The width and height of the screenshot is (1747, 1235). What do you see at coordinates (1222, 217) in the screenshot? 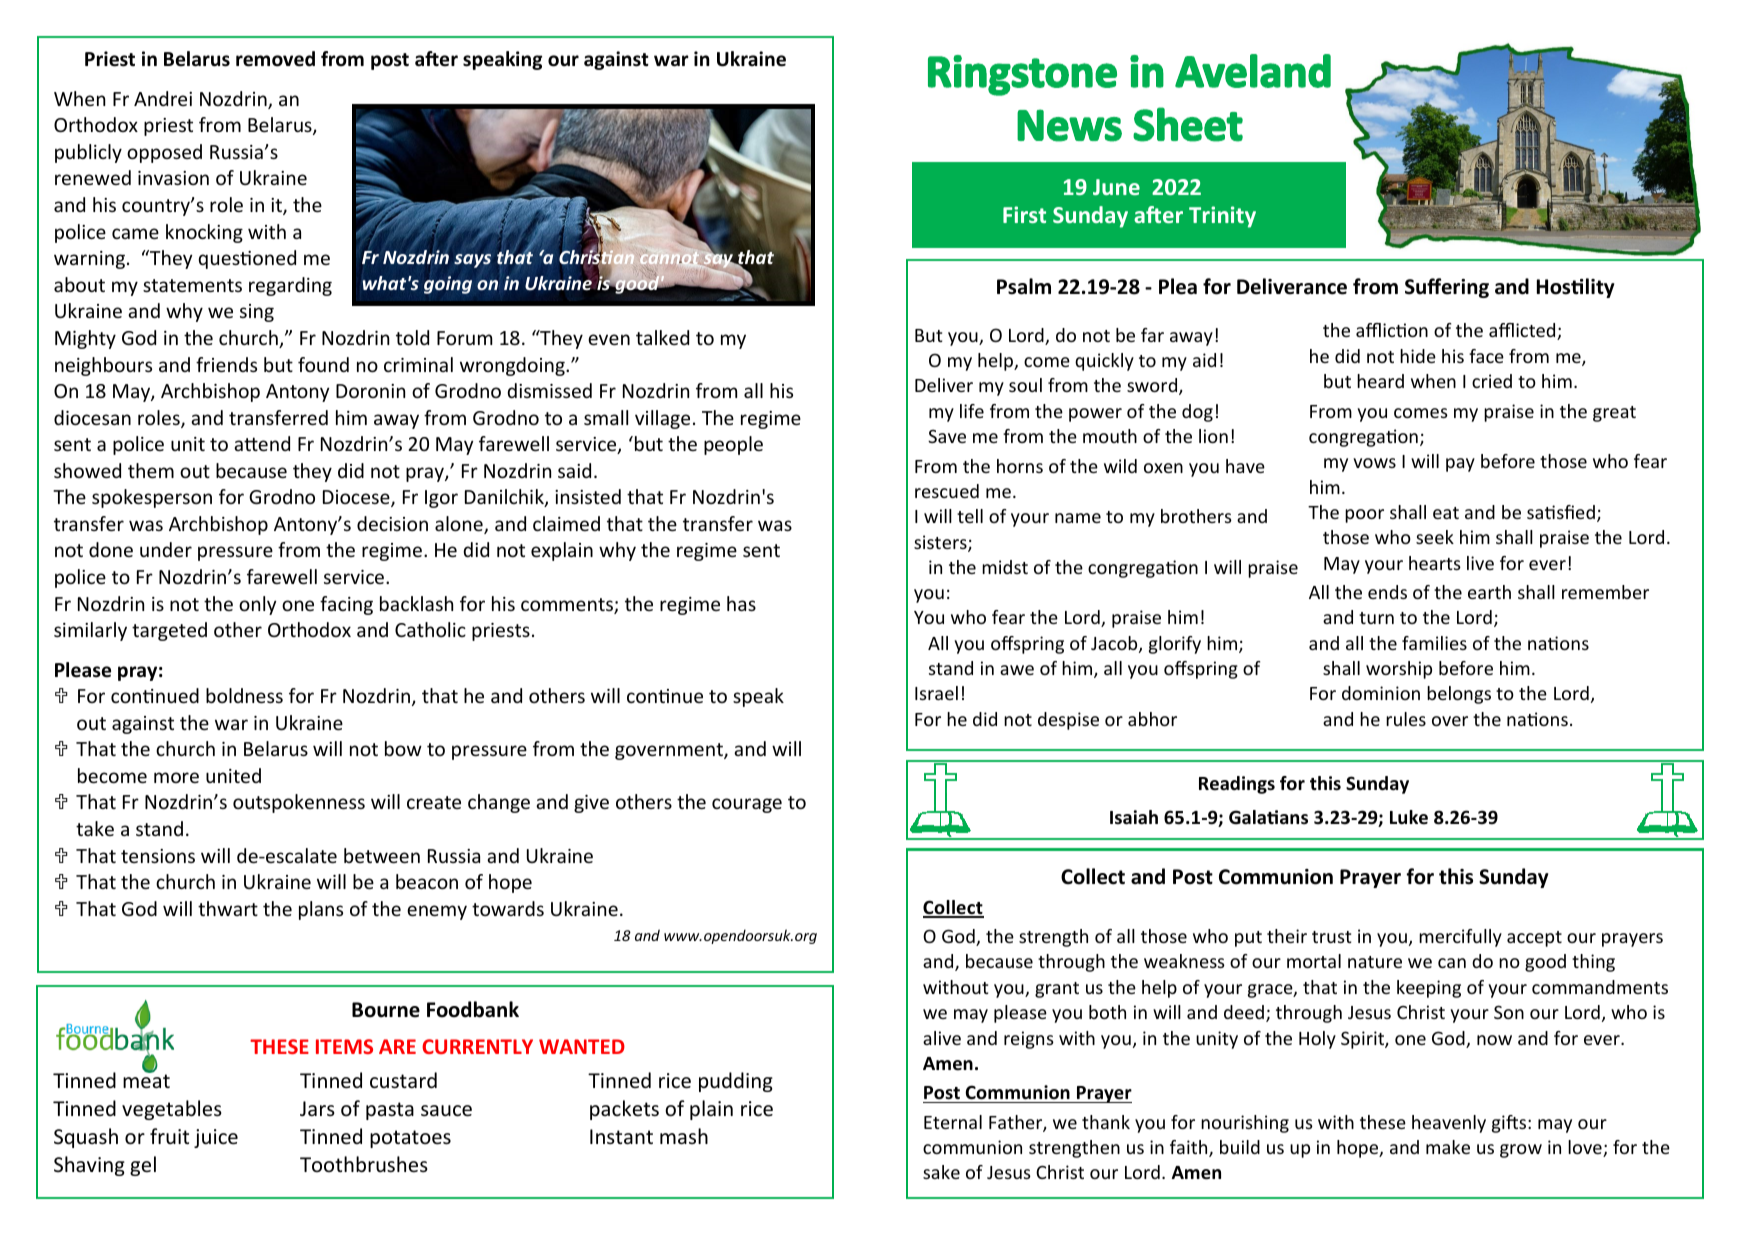
I see `Trinity` at bounding box center [1222, 217].
